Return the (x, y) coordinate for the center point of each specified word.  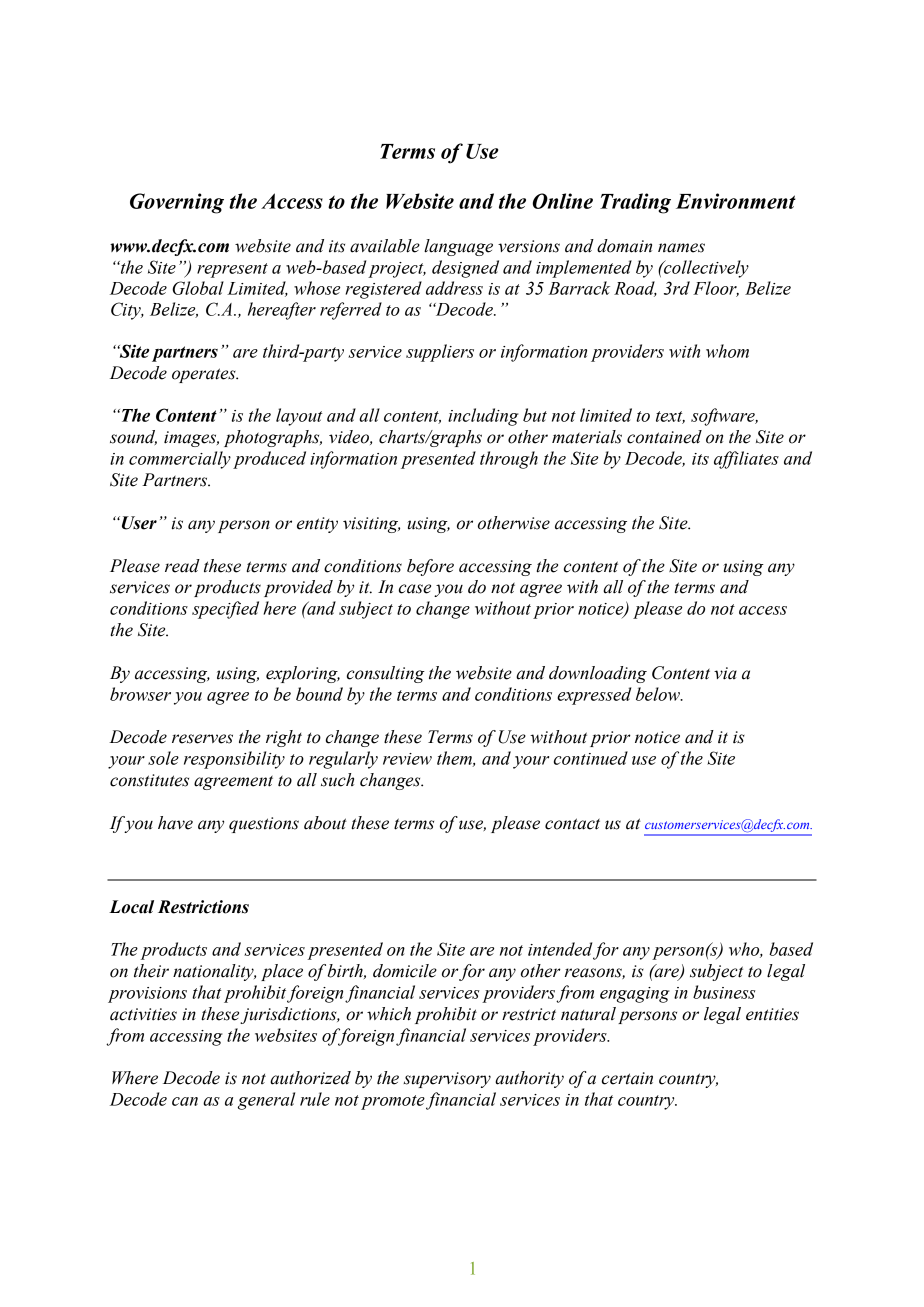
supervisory (447, 1080)
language (458, 247)
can (185, 1101)
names (681, 248)
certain (627, 1078)
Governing (177, 203)
